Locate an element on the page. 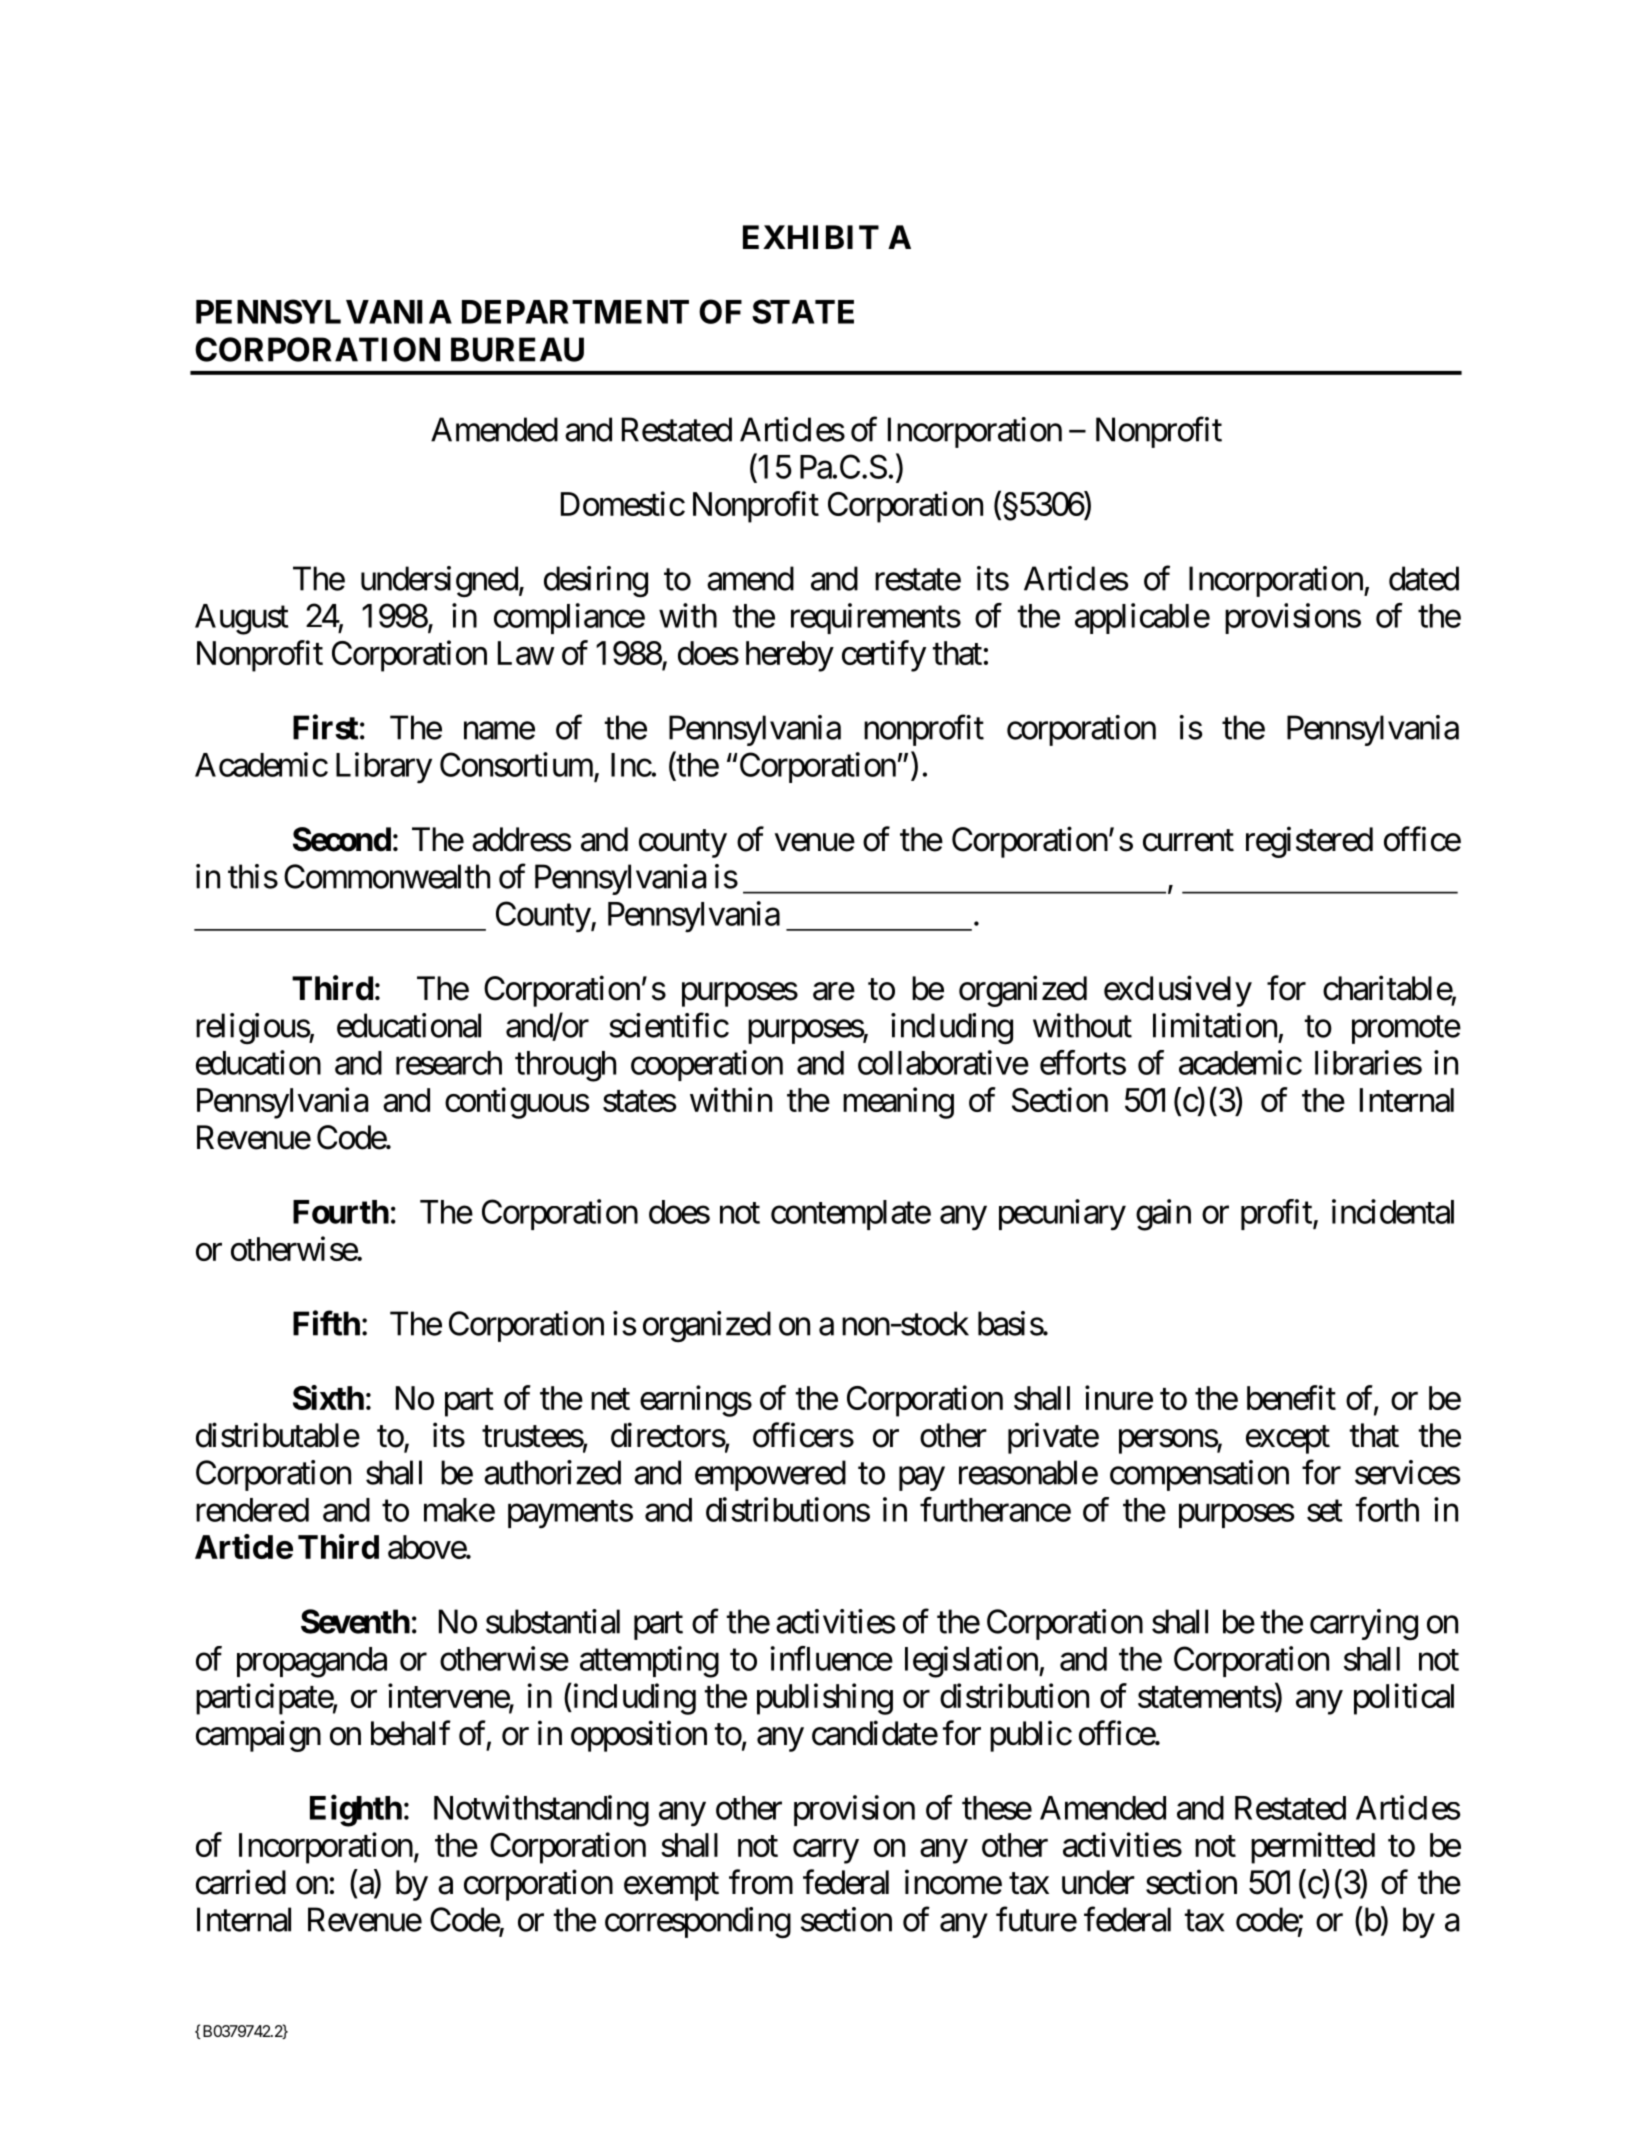 The image size is (1652, 2138). BUREAU is located at coordinates (517, 349).
